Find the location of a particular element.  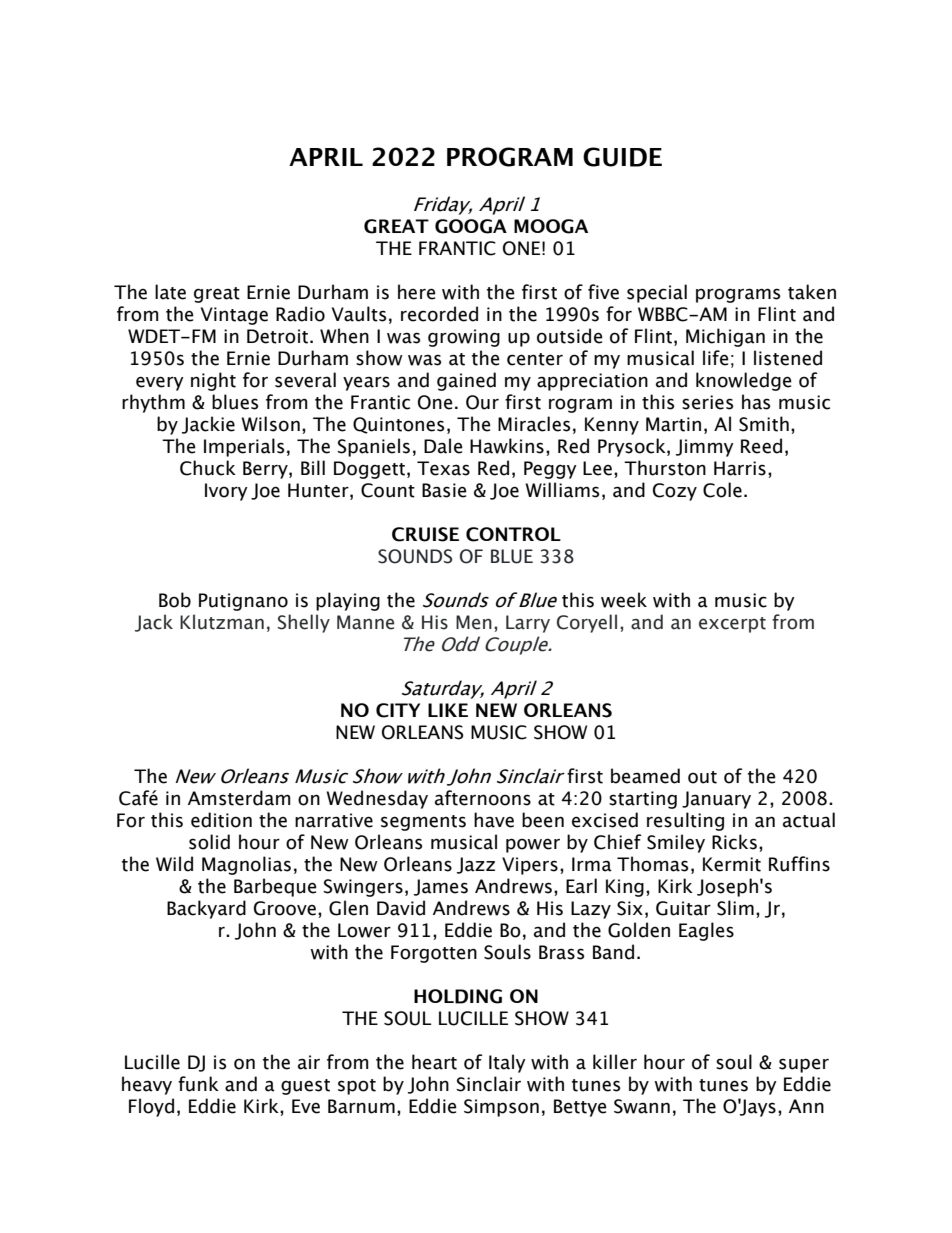

Texas is located at coordinates (443, 468).
